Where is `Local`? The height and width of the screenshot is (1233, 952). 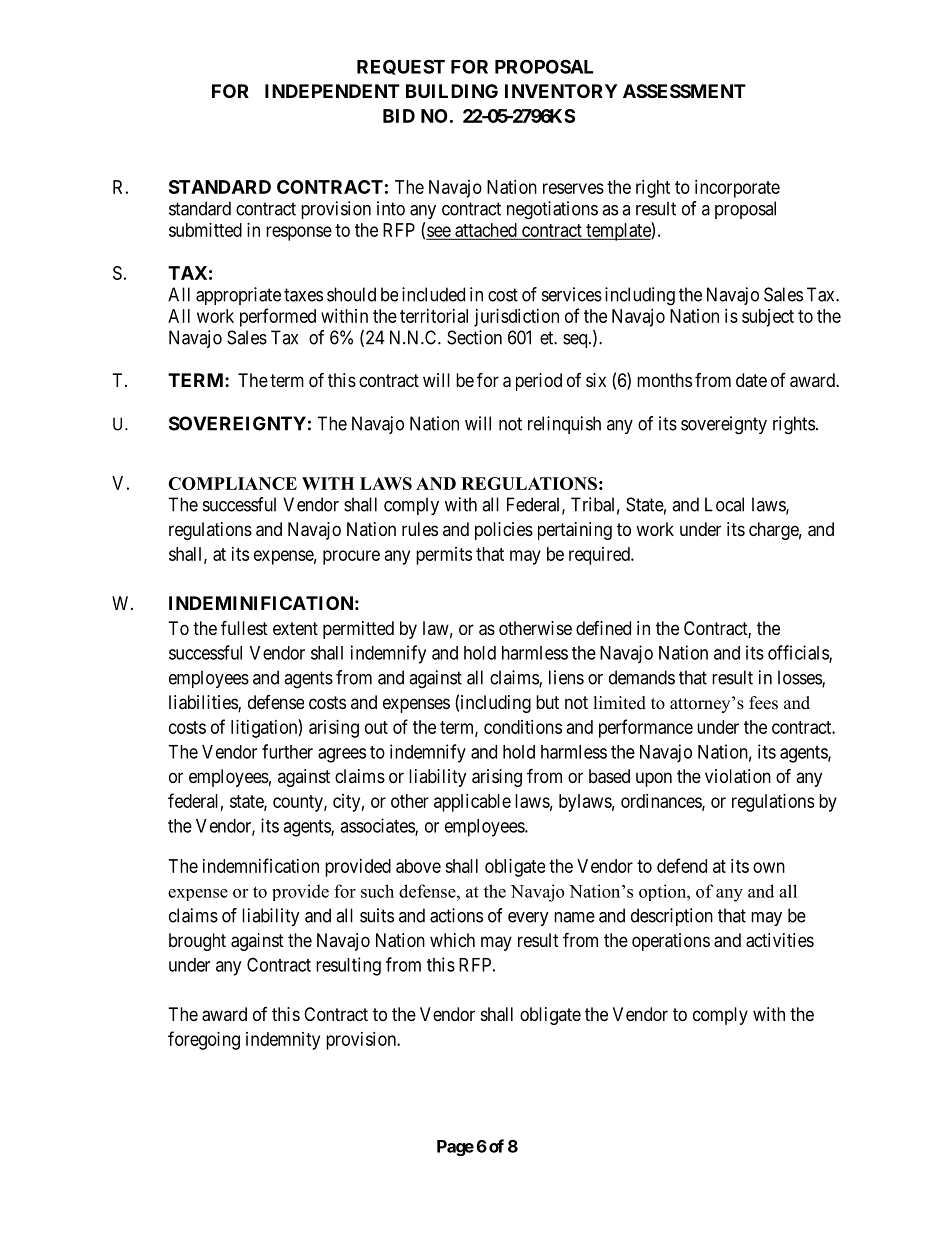
Local is located at coordinates (724, 504).
